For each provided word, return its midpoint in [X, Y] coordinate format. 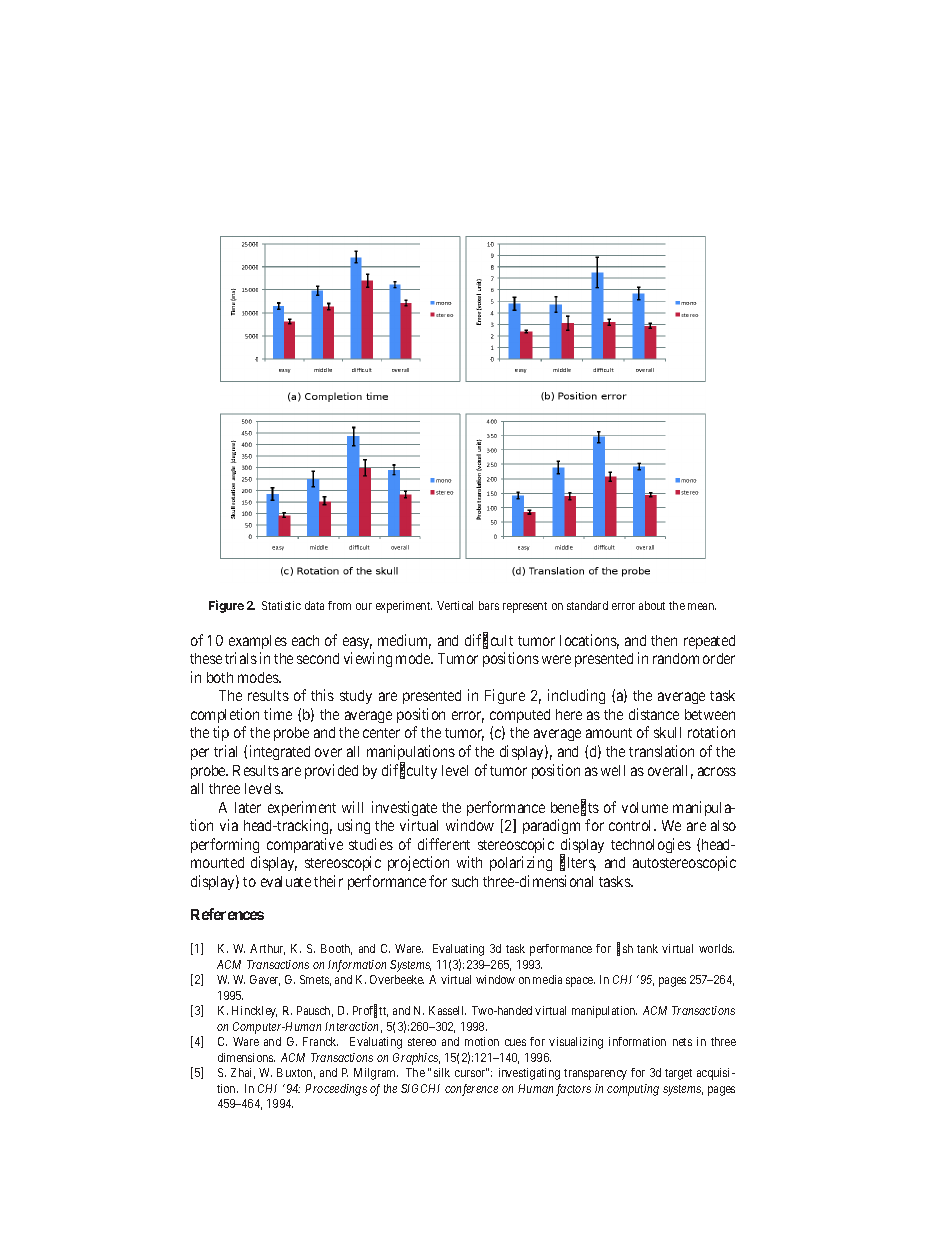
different [444, 844]
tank [647, 948]
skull [667, 732]
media [547, 979]
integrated [280, 752]
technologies [651, 845]
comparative [305, 845]
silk [442, 1072]
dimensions [246, 1057]
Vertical [455, 605]
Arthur [267, 949]
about [652, 605]
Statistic [281, 605]
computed [520, 716]
